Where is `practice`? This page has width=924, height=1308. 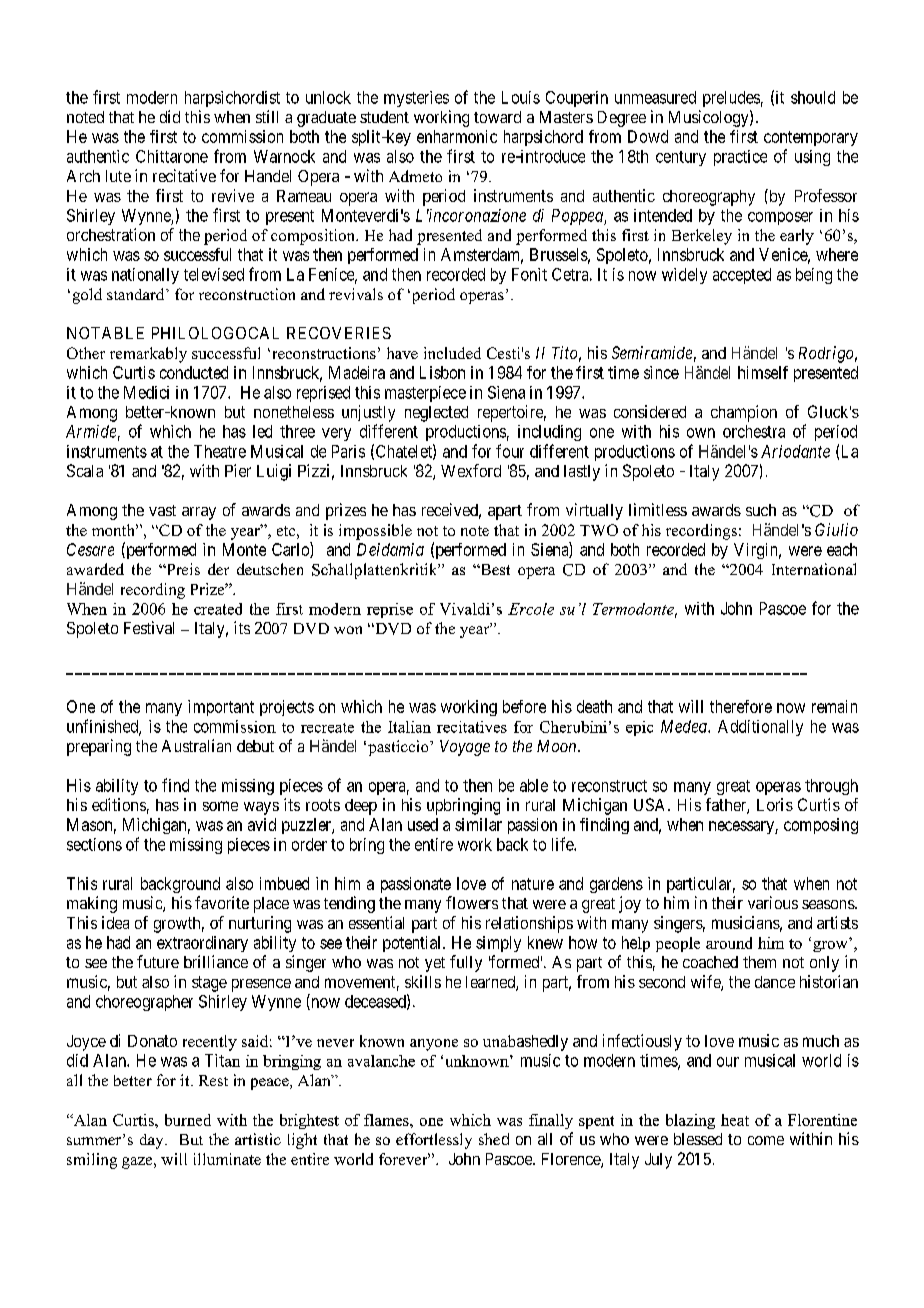
practice is located at coordinates (740, 158).
